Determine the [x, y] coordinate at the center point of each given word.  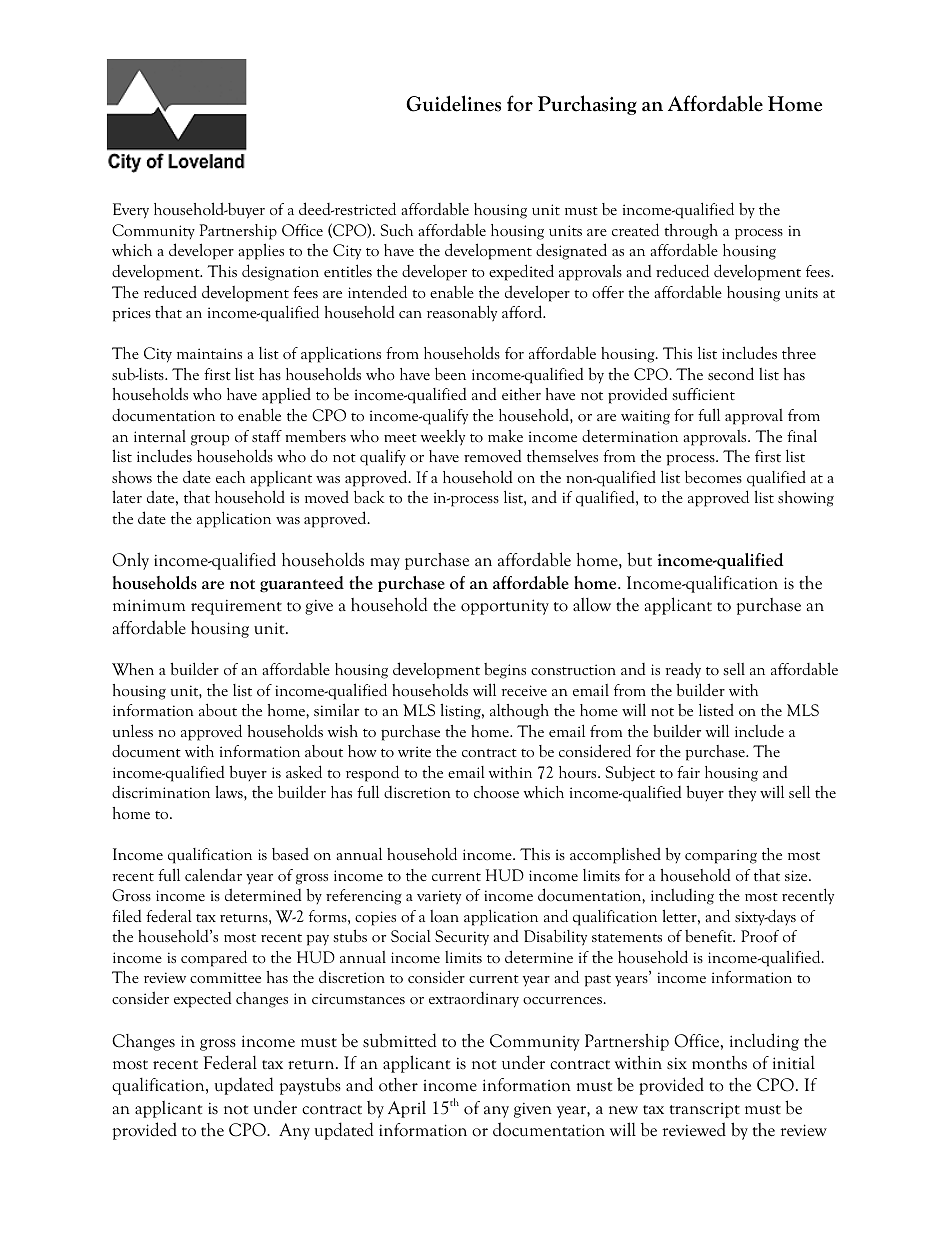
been [450, 374]
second [731, 373]
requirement [236, 607]
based [290, 854]
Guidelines [453, 103]
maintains [209, 353]
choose [496, 792]
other [398, 1085]
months [719, 1063]
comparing [721, 856]
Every [131, 211]
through [691, 232]
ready [683, 670]
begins [505, 671]
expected [202, 1000]
